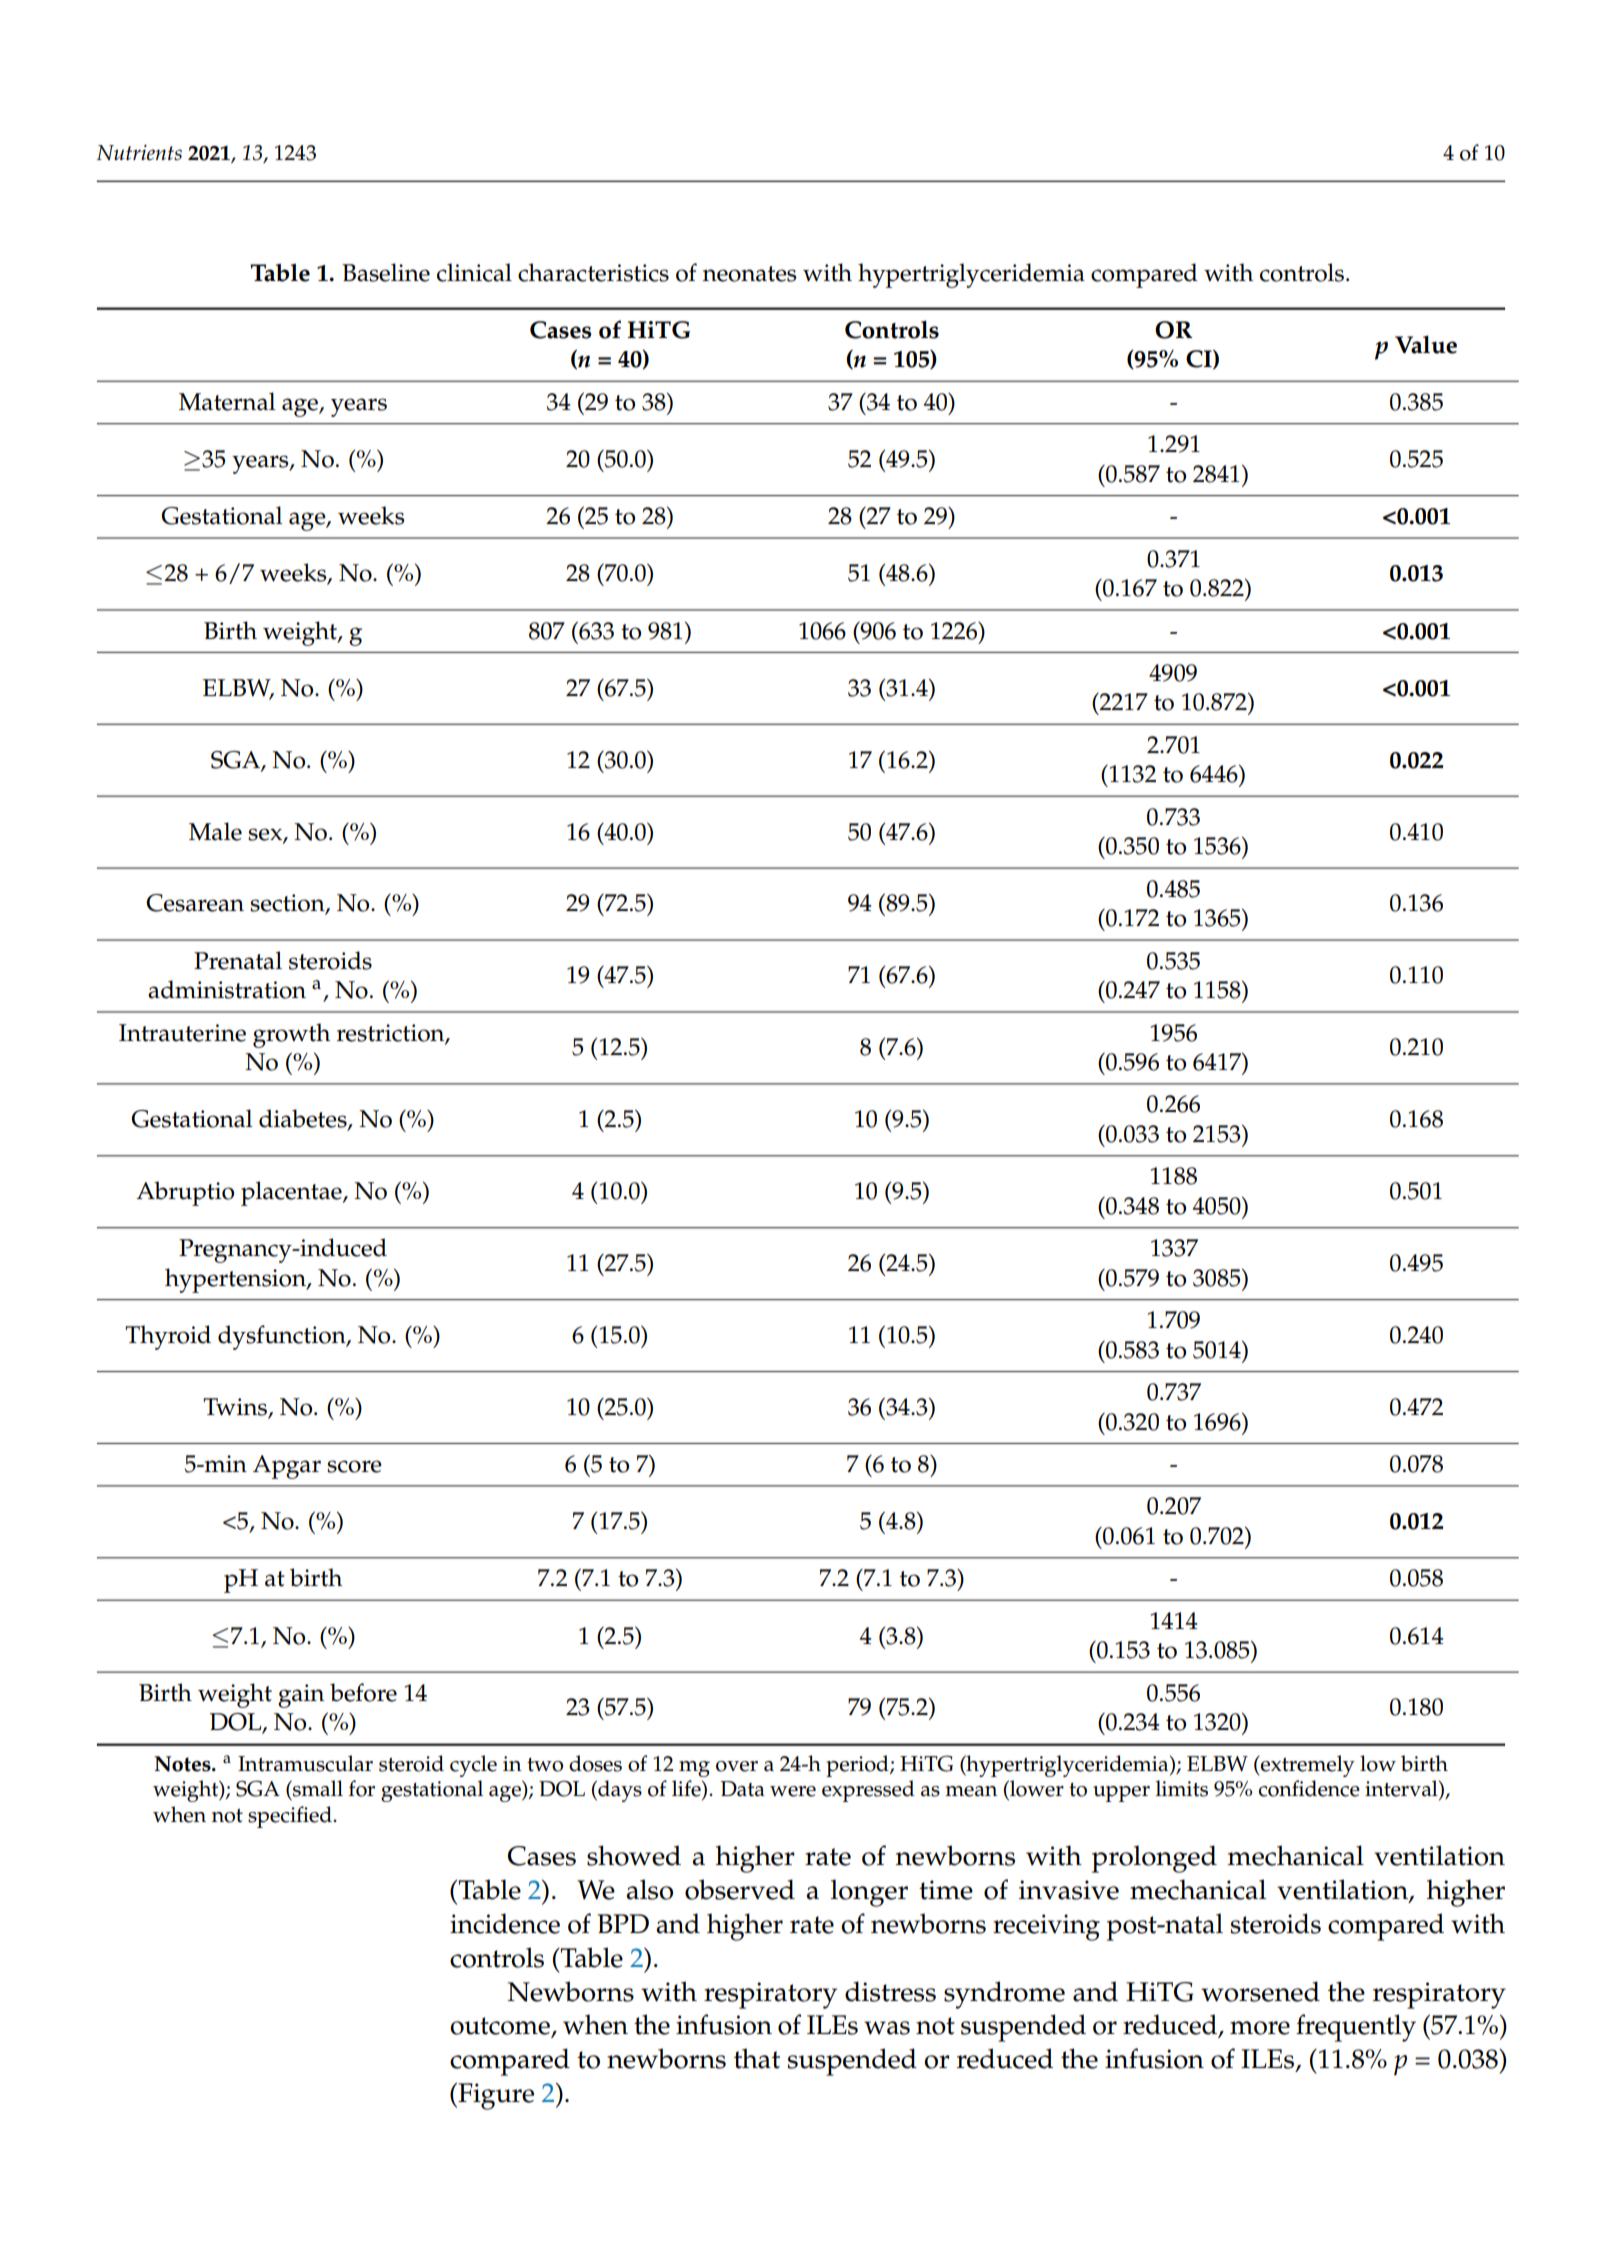 The image size is (1602, 2266). I want to click on Baseline, so click(386, 272).
